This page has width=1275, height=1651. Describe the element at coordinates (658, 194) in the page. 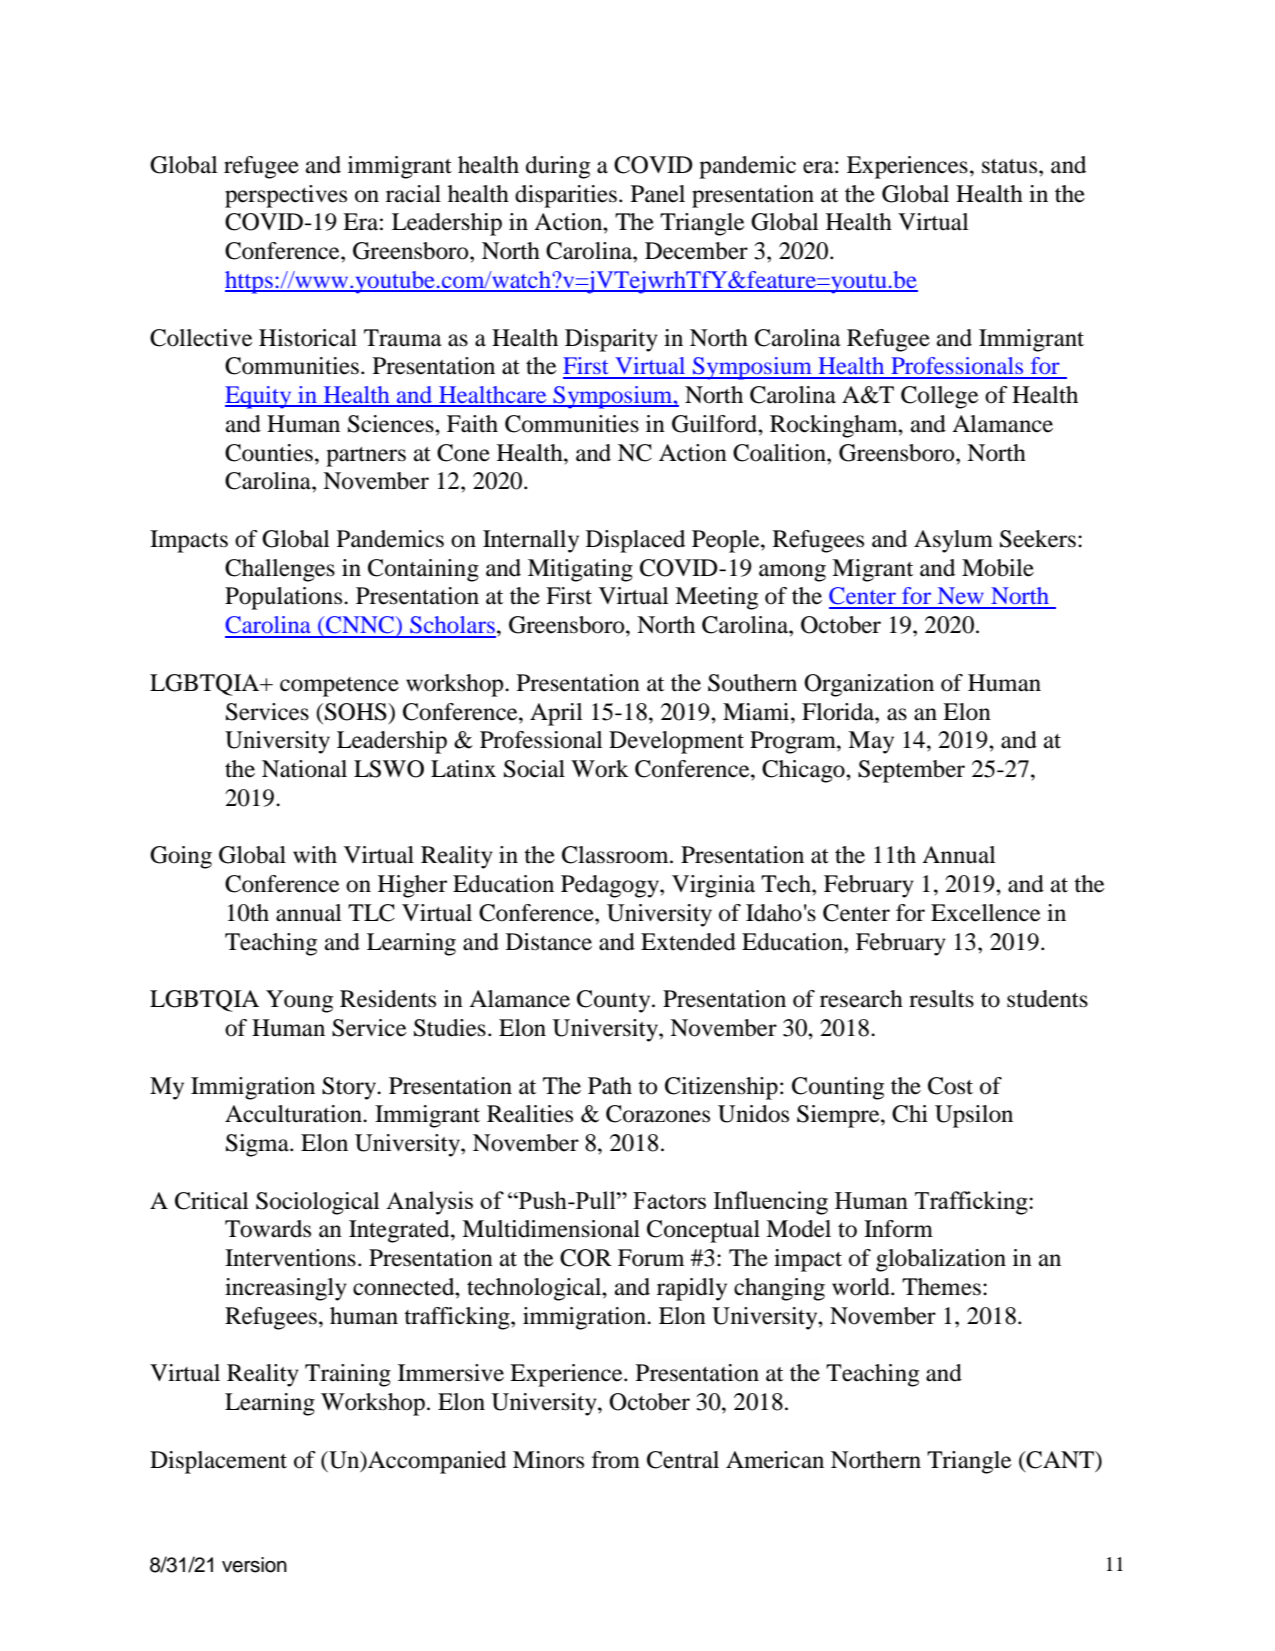

I see `Panel` at that location.
